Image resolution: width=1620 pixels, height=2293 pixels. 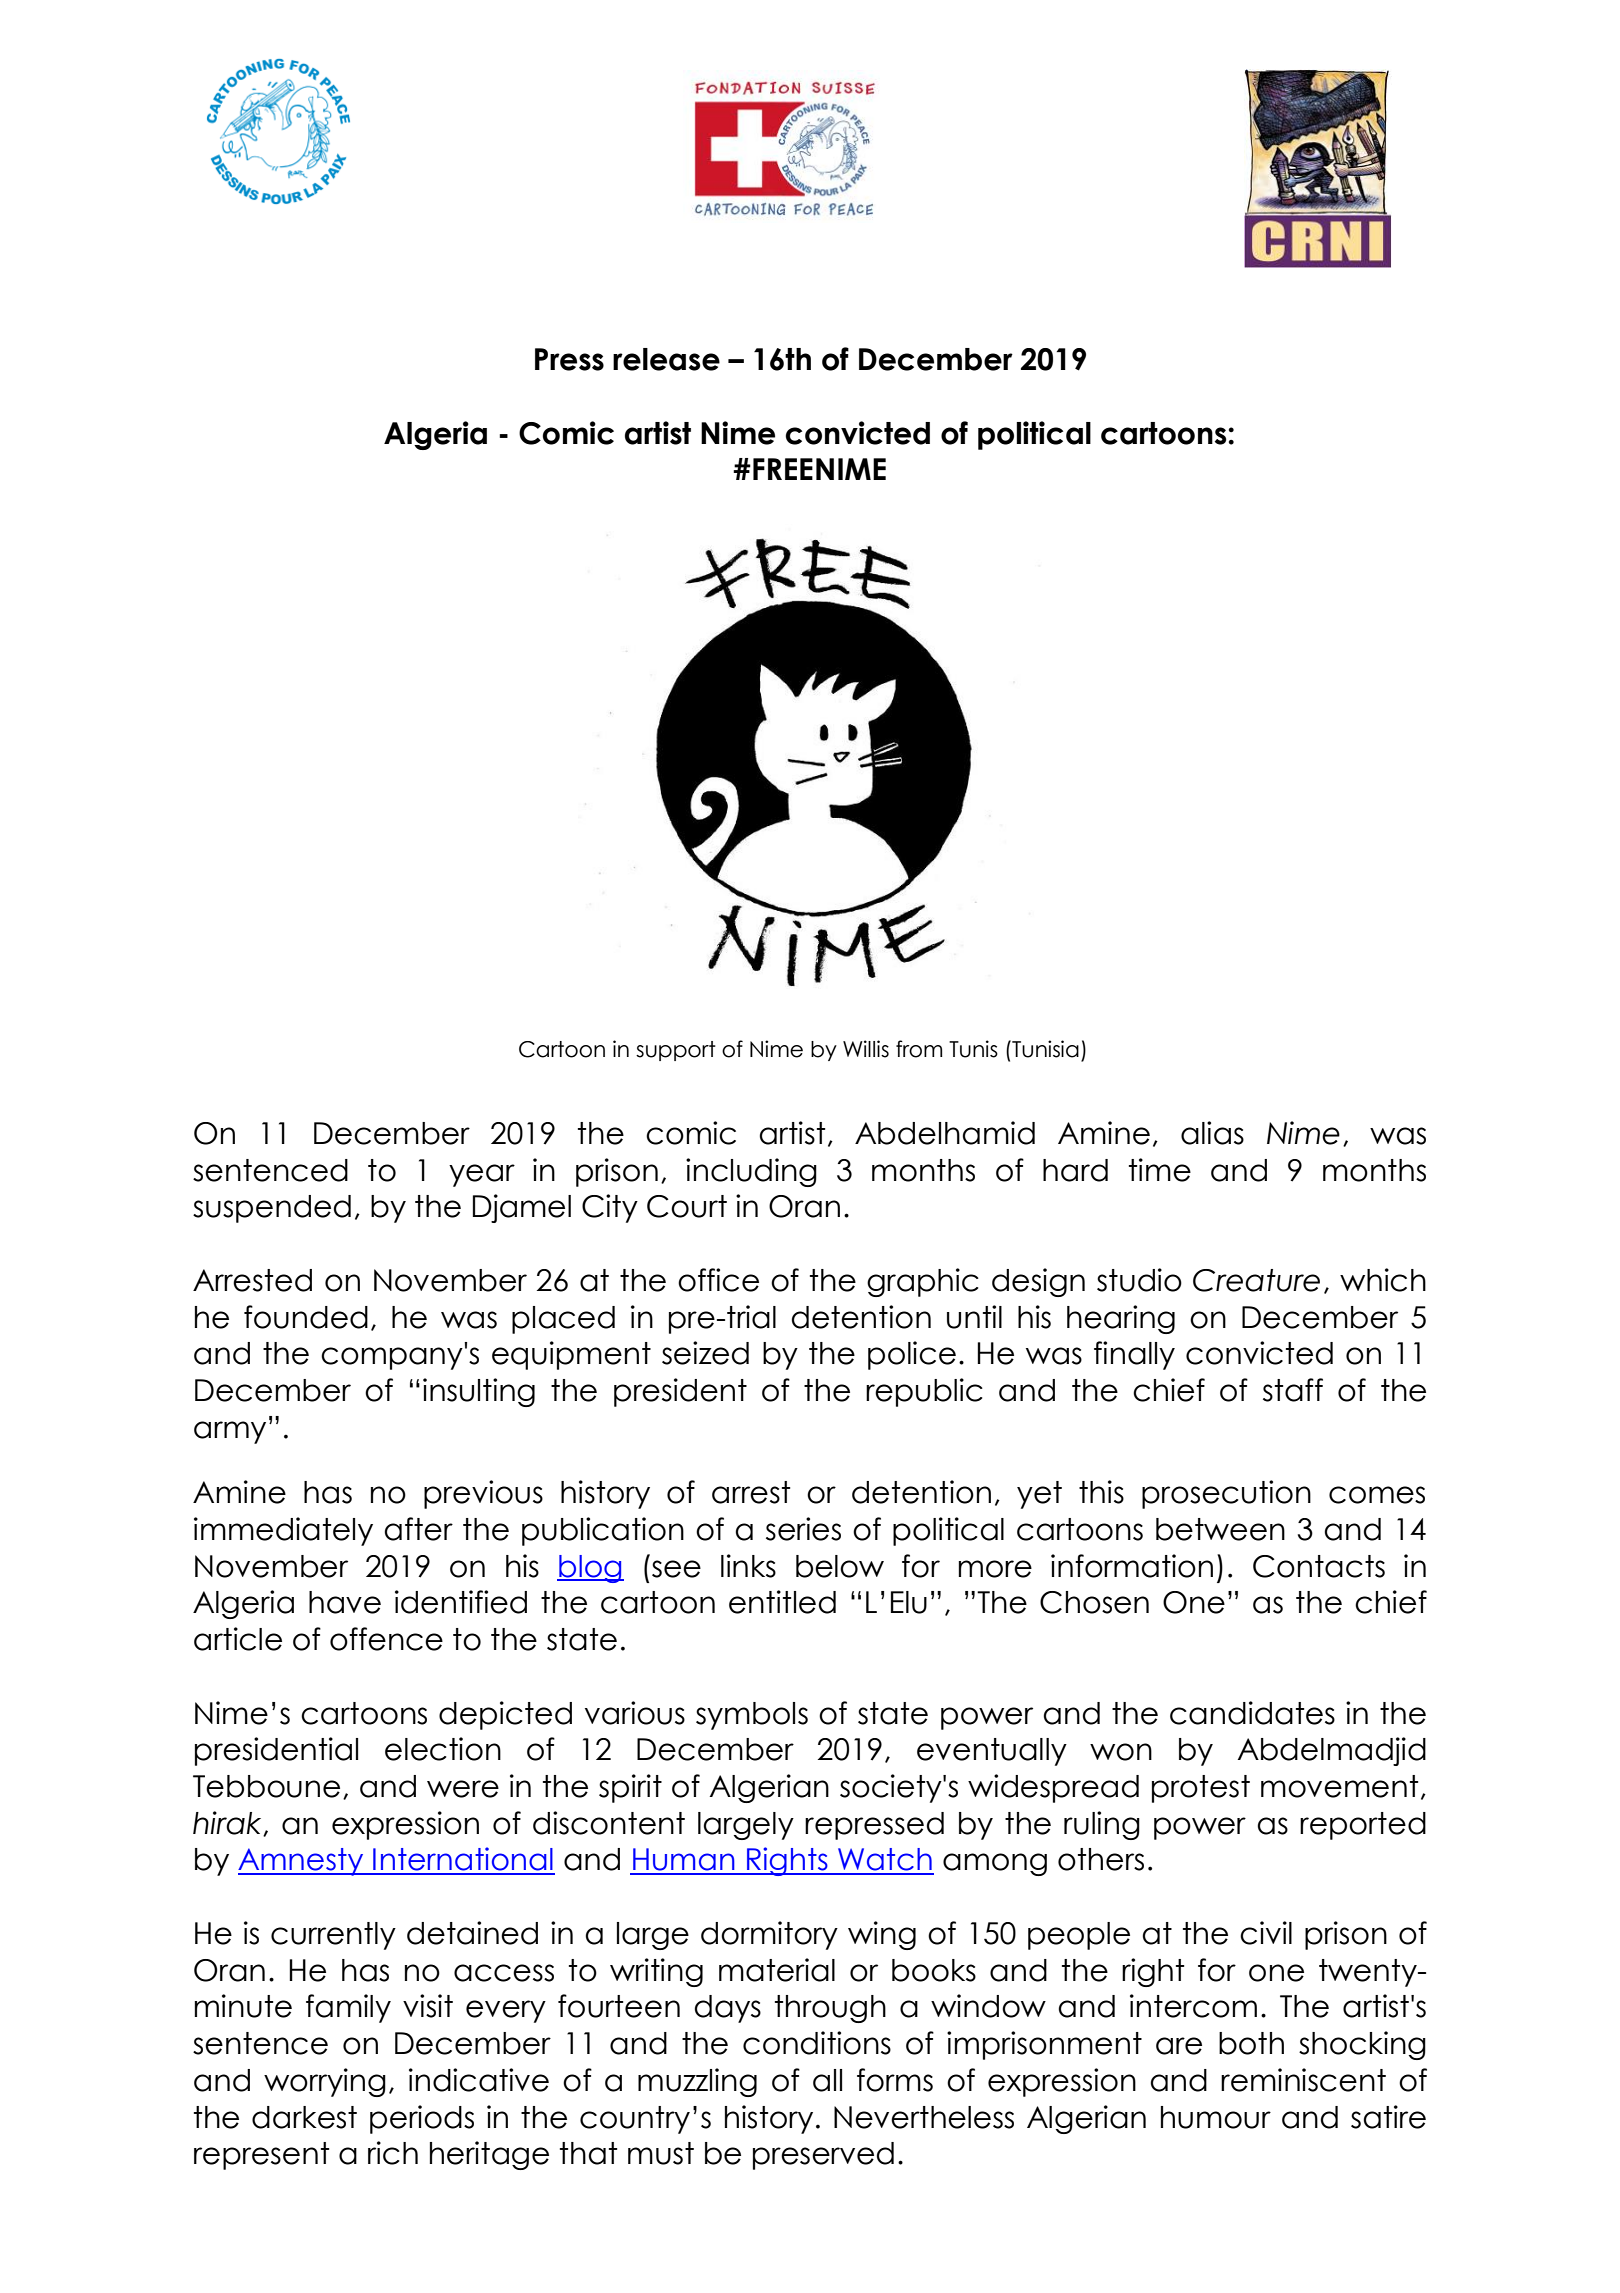 I want to click on alias, so click(x=1212, y=1133).
